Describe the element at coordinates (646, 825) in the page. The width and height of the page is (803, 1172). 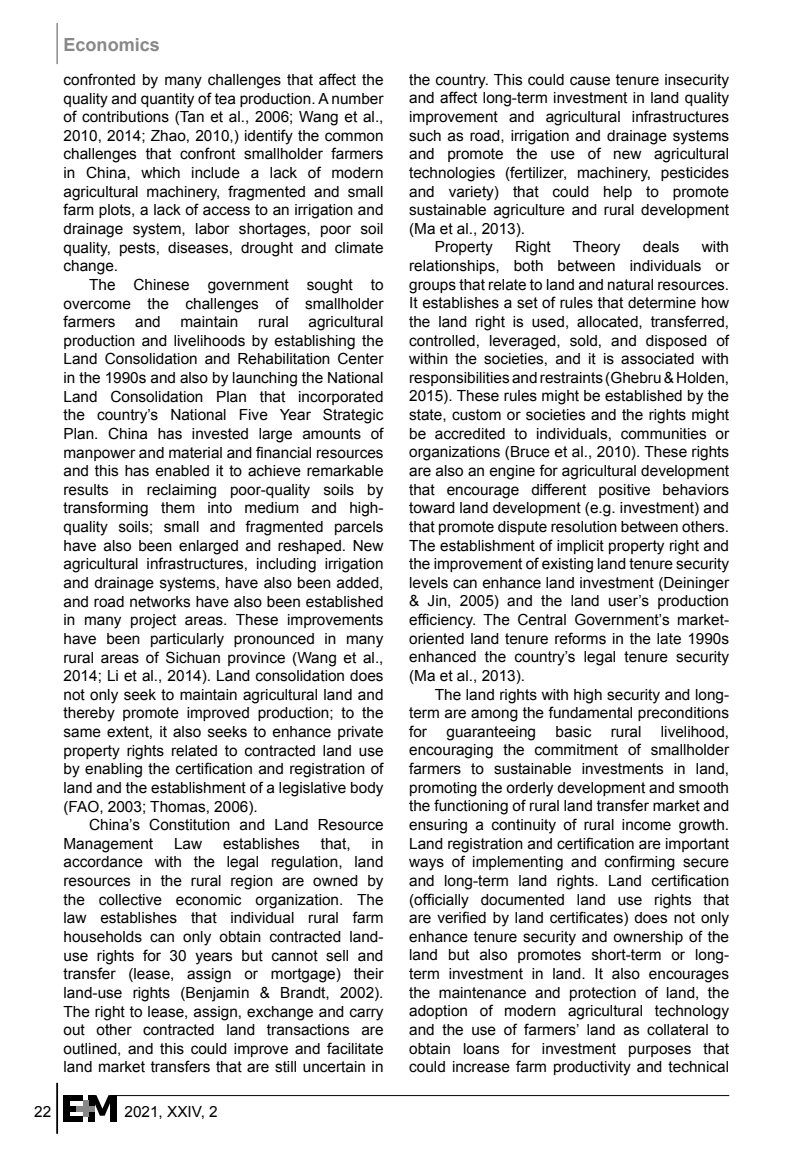
I see `income` at that location.
